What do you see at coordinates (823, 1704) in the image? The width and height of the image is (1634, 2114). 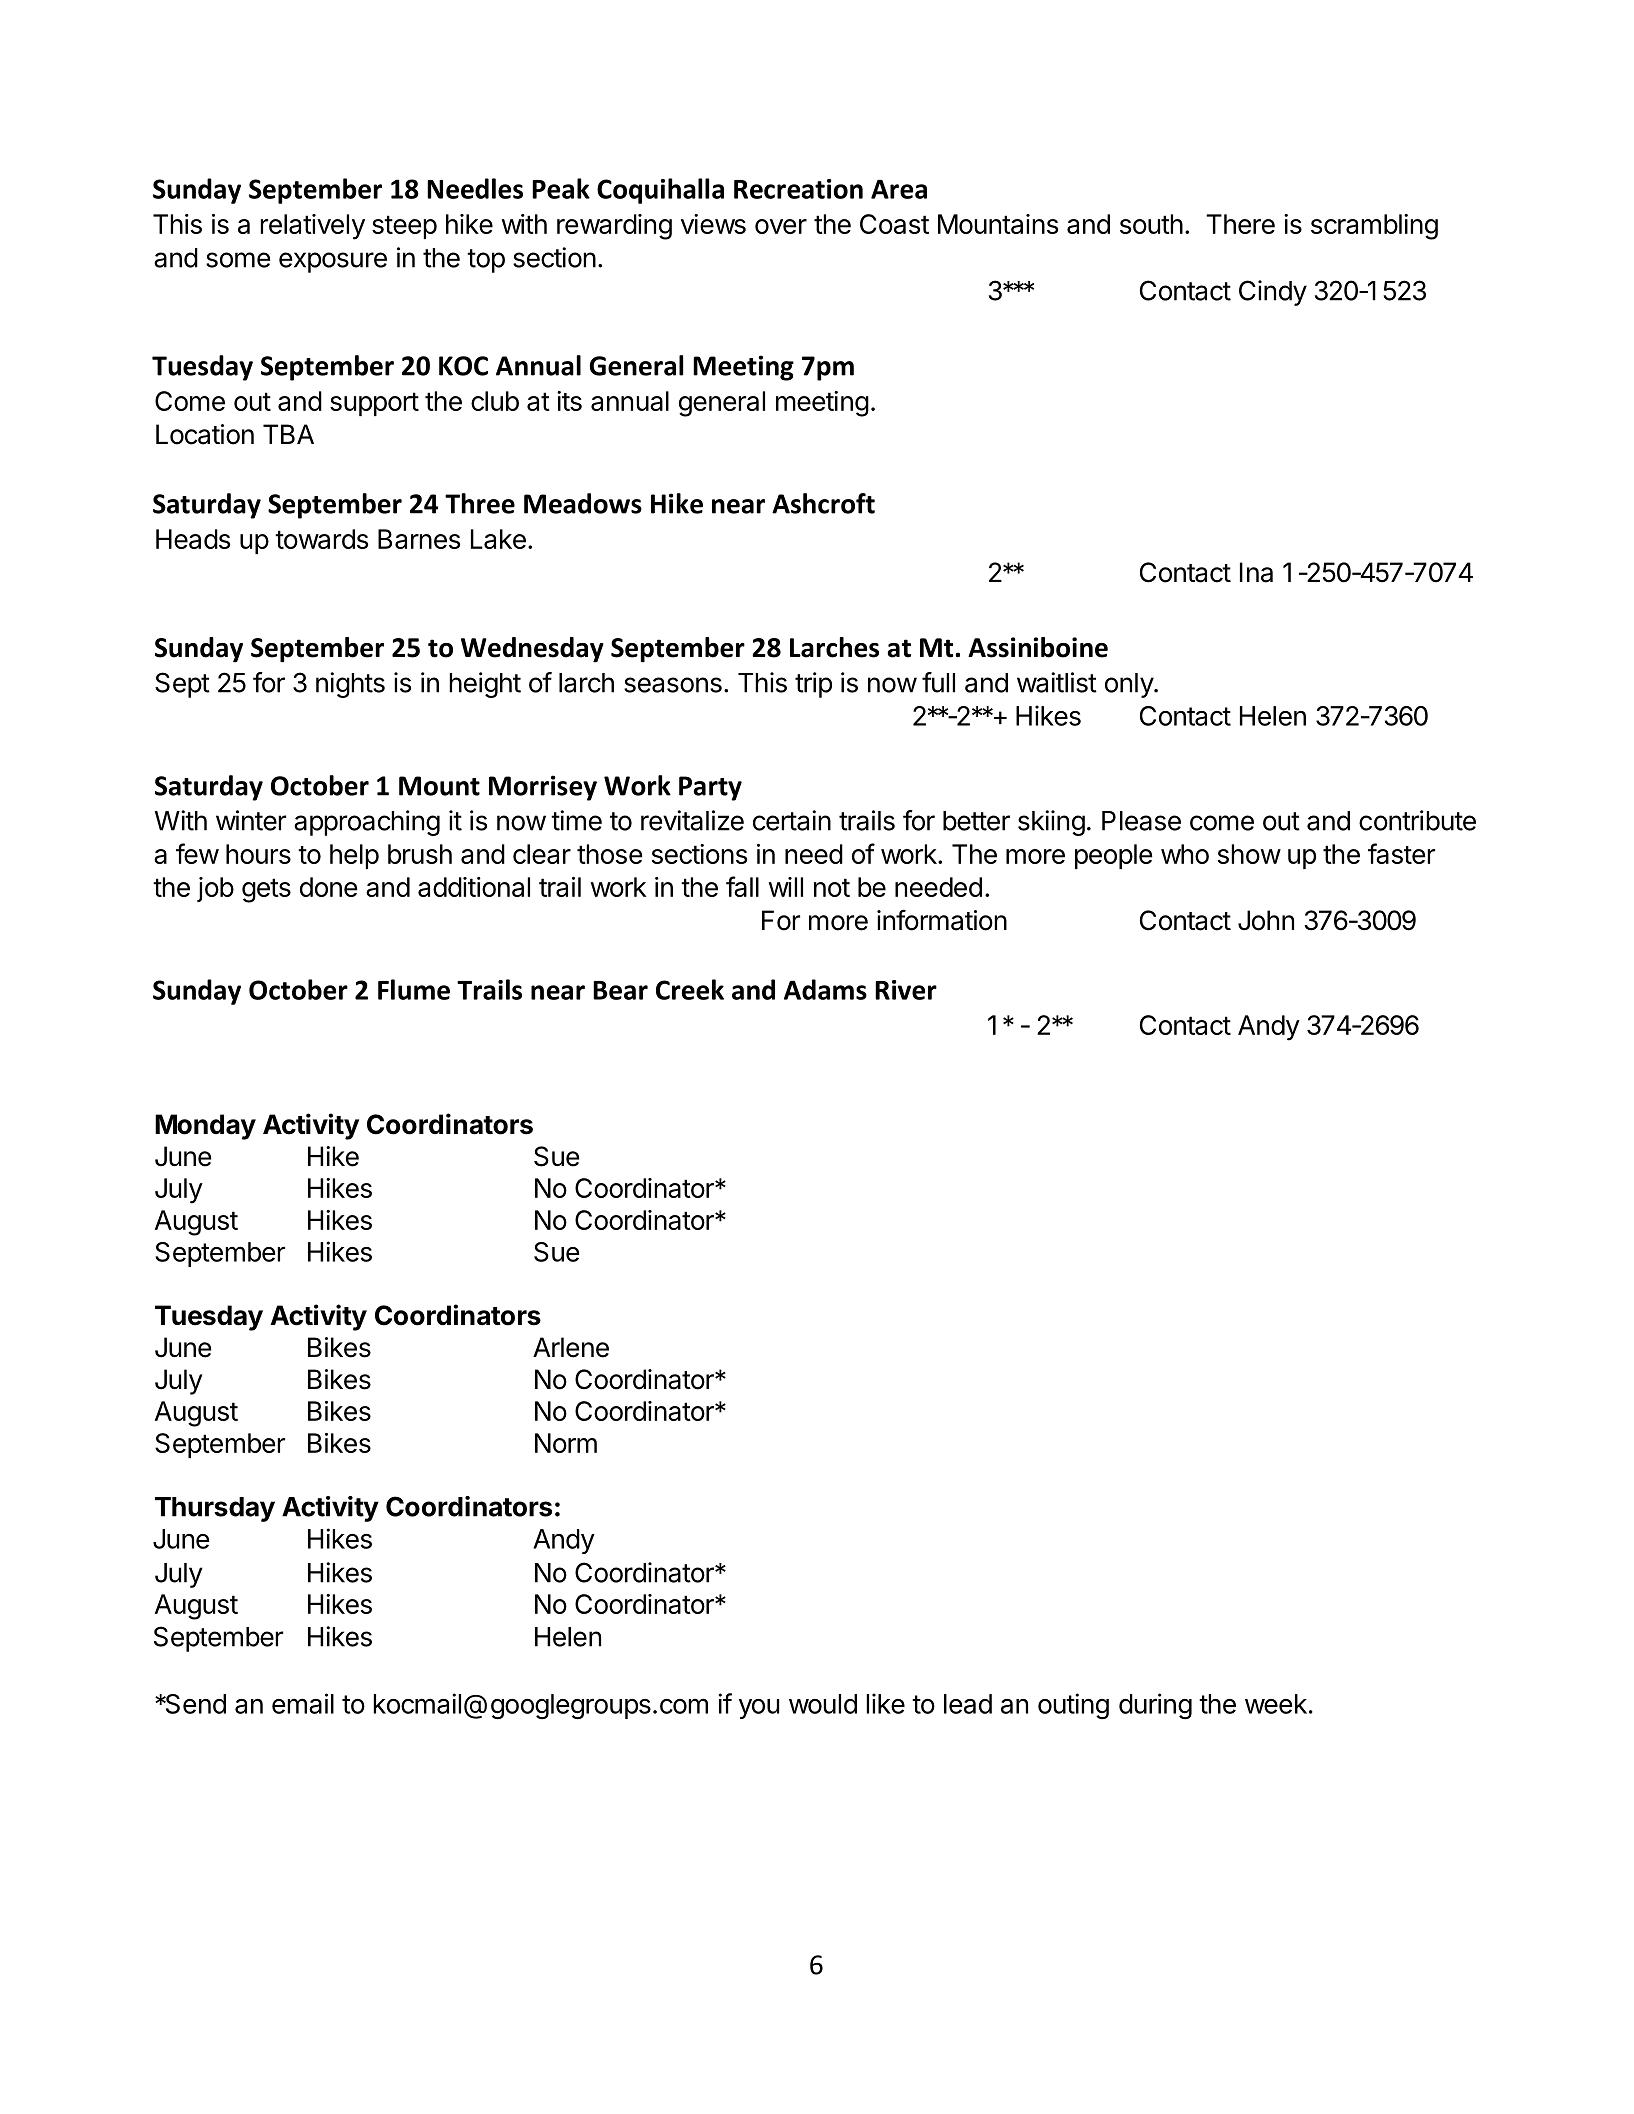 I see `would` at bounding box center [823, 1704].
